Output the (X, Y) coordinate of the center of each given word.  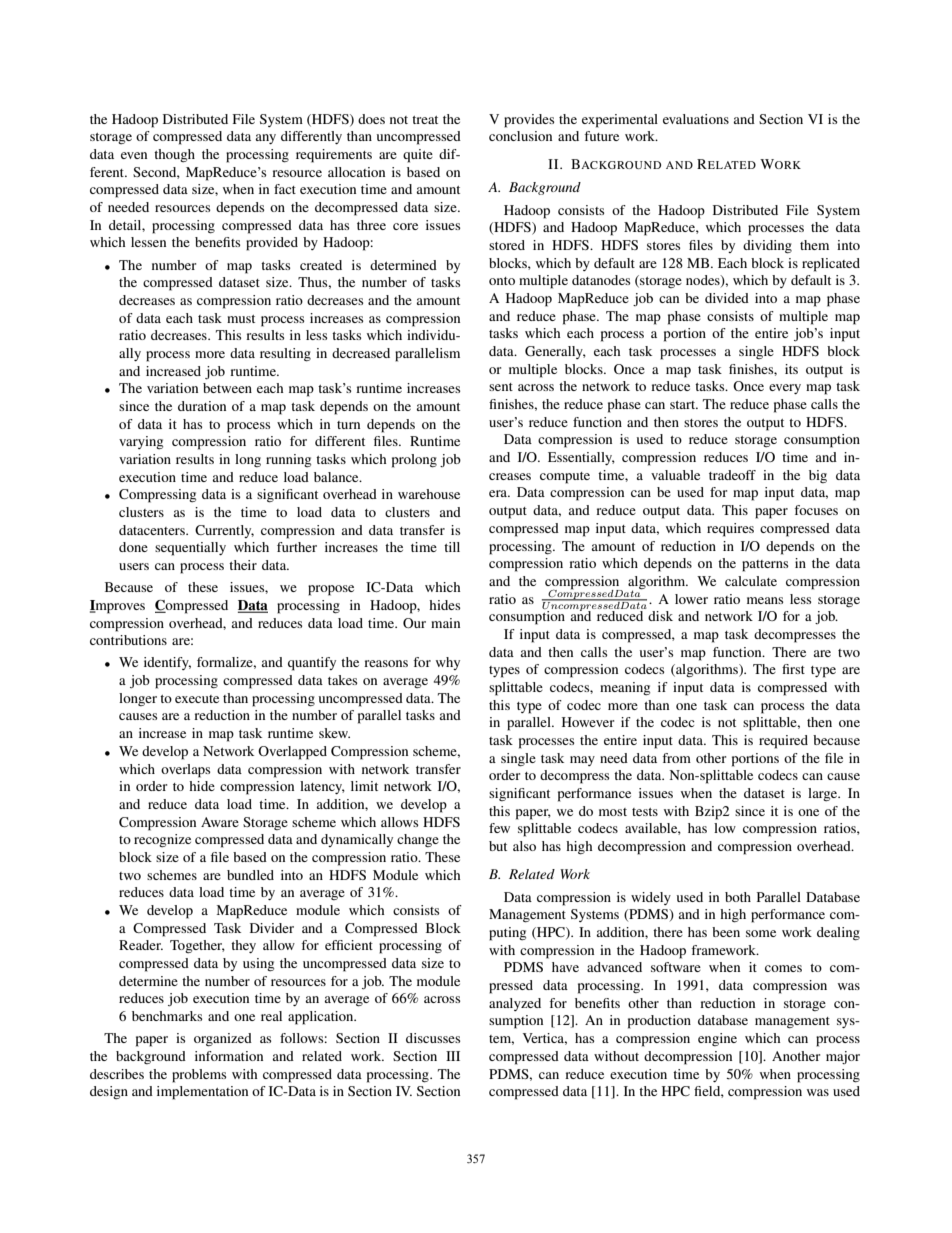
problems (199, 1076)
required (783, 742)
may (582, 761)
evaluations (696, 119)
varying (141, 442)
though (174, 155)
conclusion (520, 136)
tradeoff (732, 475)
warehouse (429, 494)
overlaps (185, 771)
